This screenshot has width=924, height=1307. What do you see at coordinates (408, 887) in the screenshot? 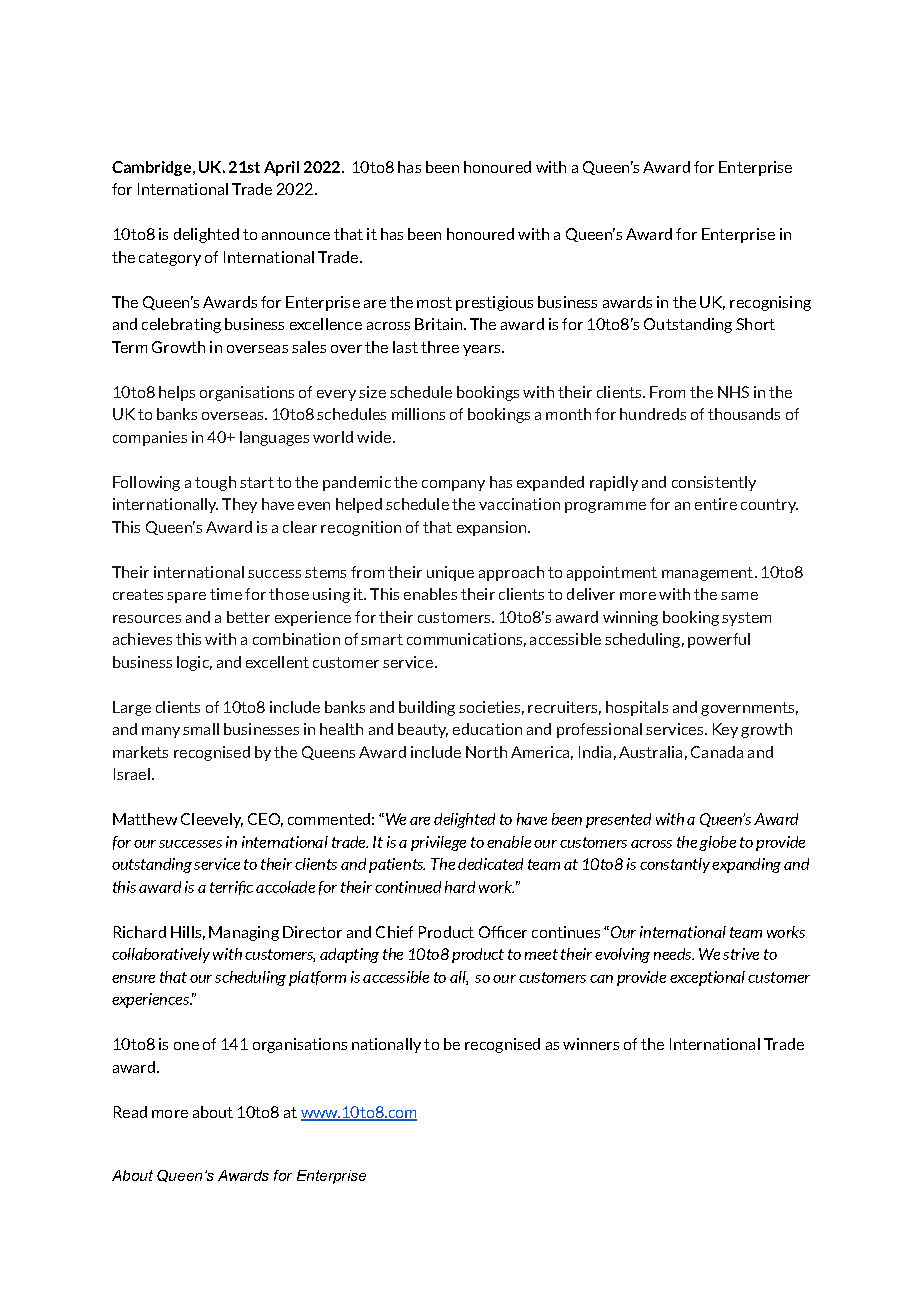
I see `continued` at bounding box center [408, 887].
